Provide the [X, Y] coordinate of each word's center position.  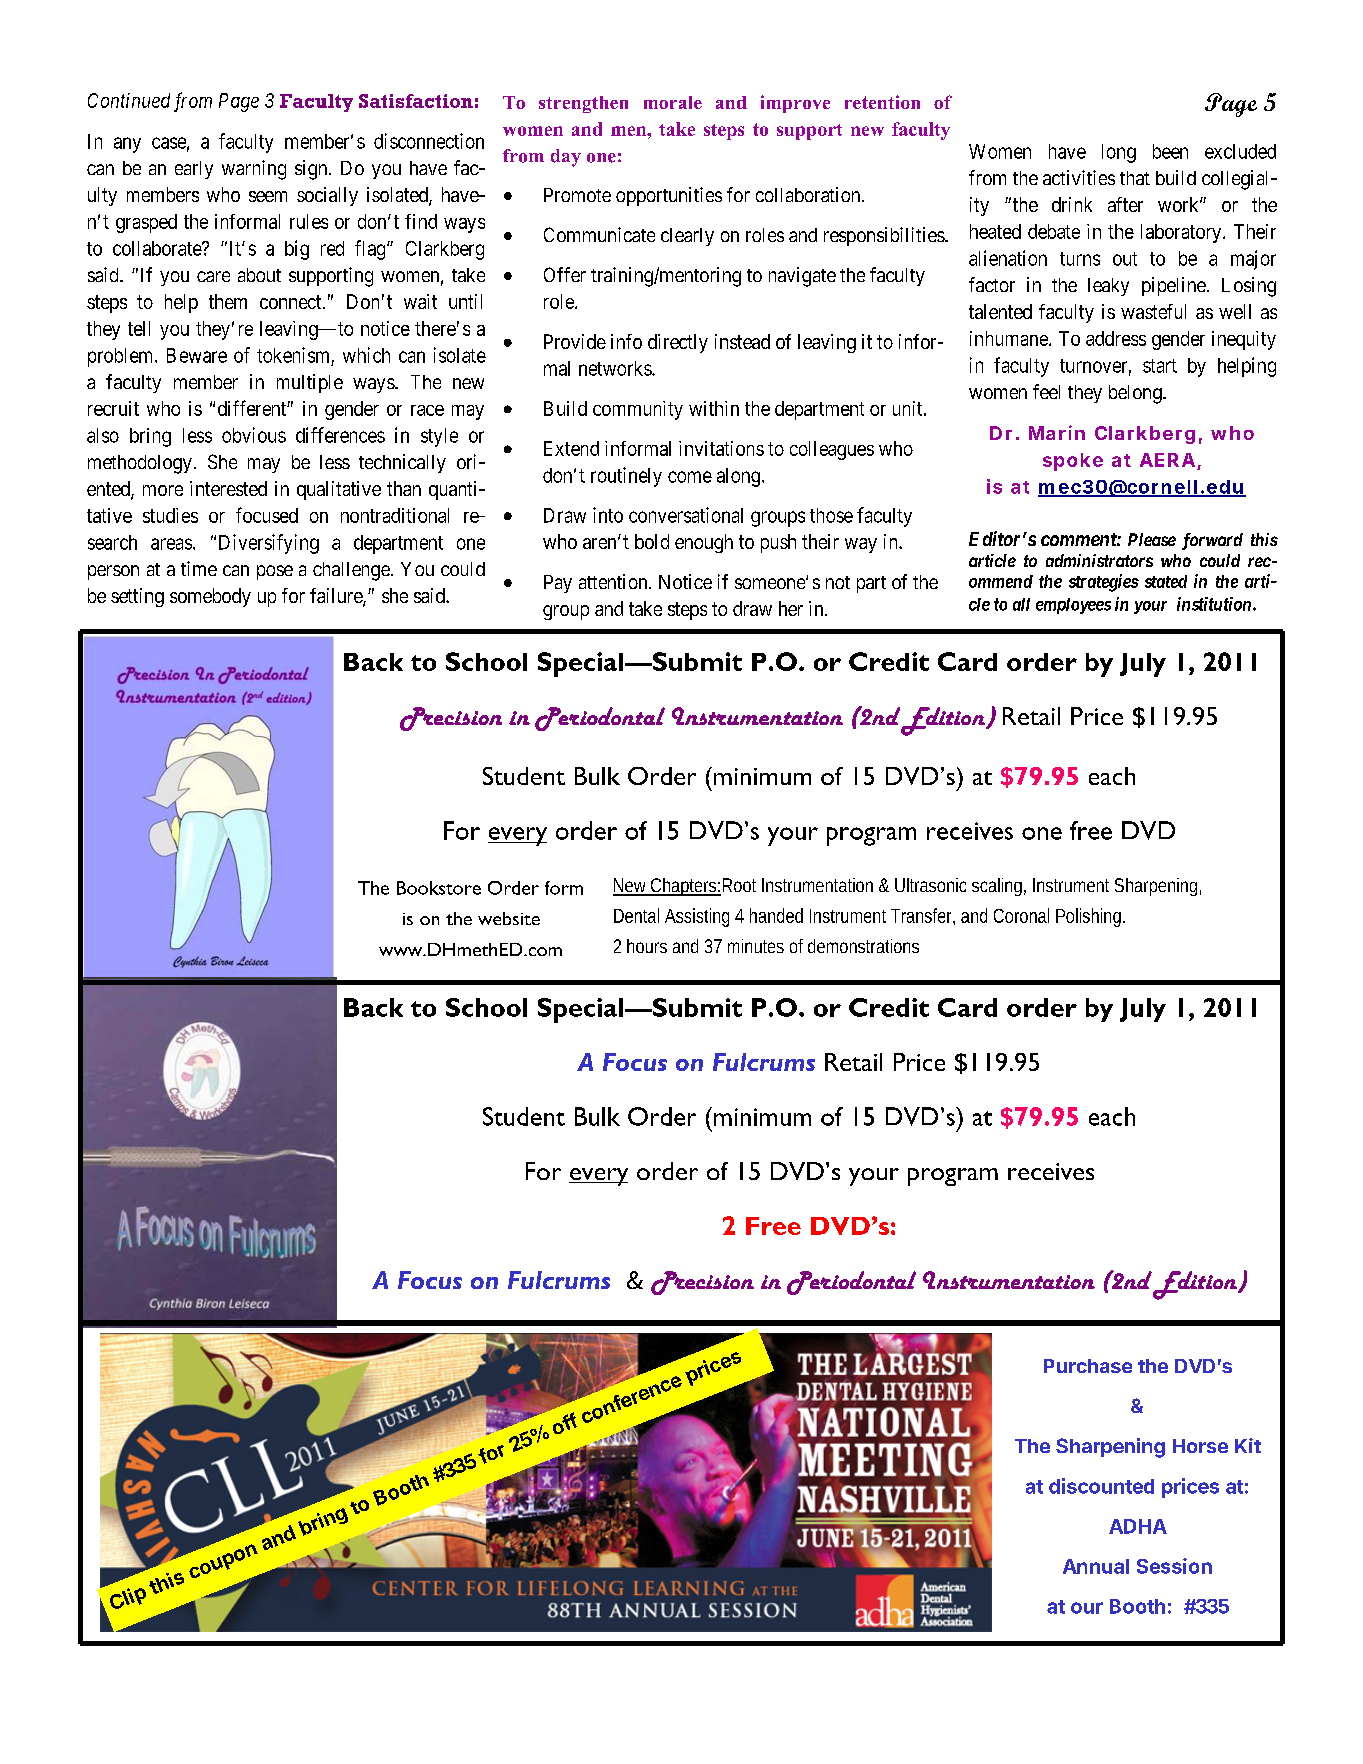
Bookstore [439, 888]
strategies [1104, 583]
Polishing [1090, 917]
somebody [210, 597]
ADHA [1138, 1526]
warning [254, 170]
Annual [1096, 1566]
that [1135, 178]
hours [647, 946]
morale [673, 102]
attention [614, 581]
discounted [1101, 1486]
